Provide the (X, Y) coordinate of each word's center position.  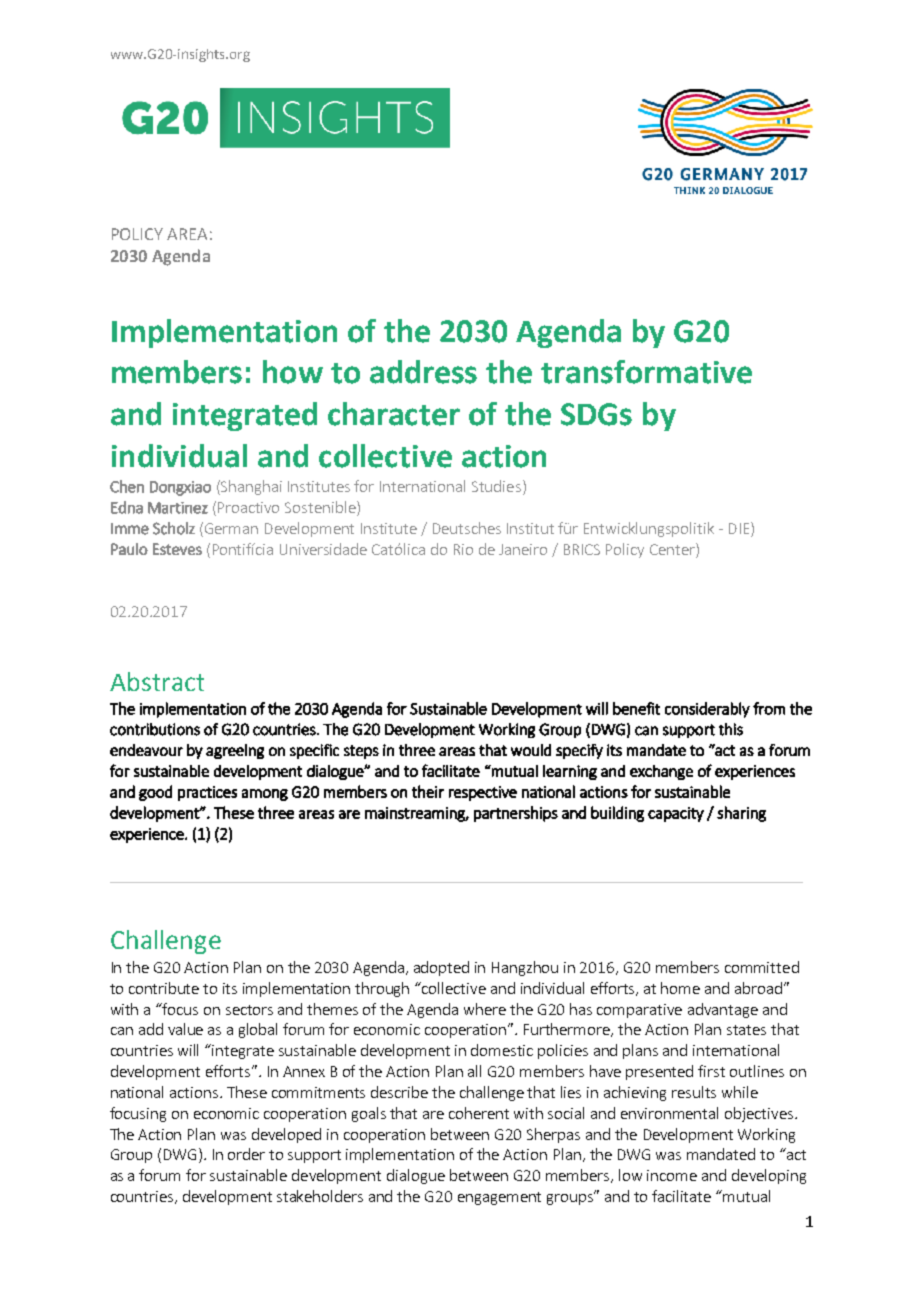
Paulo (129, 549)
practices (207, 793)
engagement (499, 1198)
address (423, 372)
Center (673, 549)
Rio (463, 549)
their (428, 791)
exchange (661, 772)
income (672, 1175)
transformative (646, 372)
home (680, 988)
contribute (164, 988)
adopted (441, 968)
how (293, 372)
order (246, 1154)
